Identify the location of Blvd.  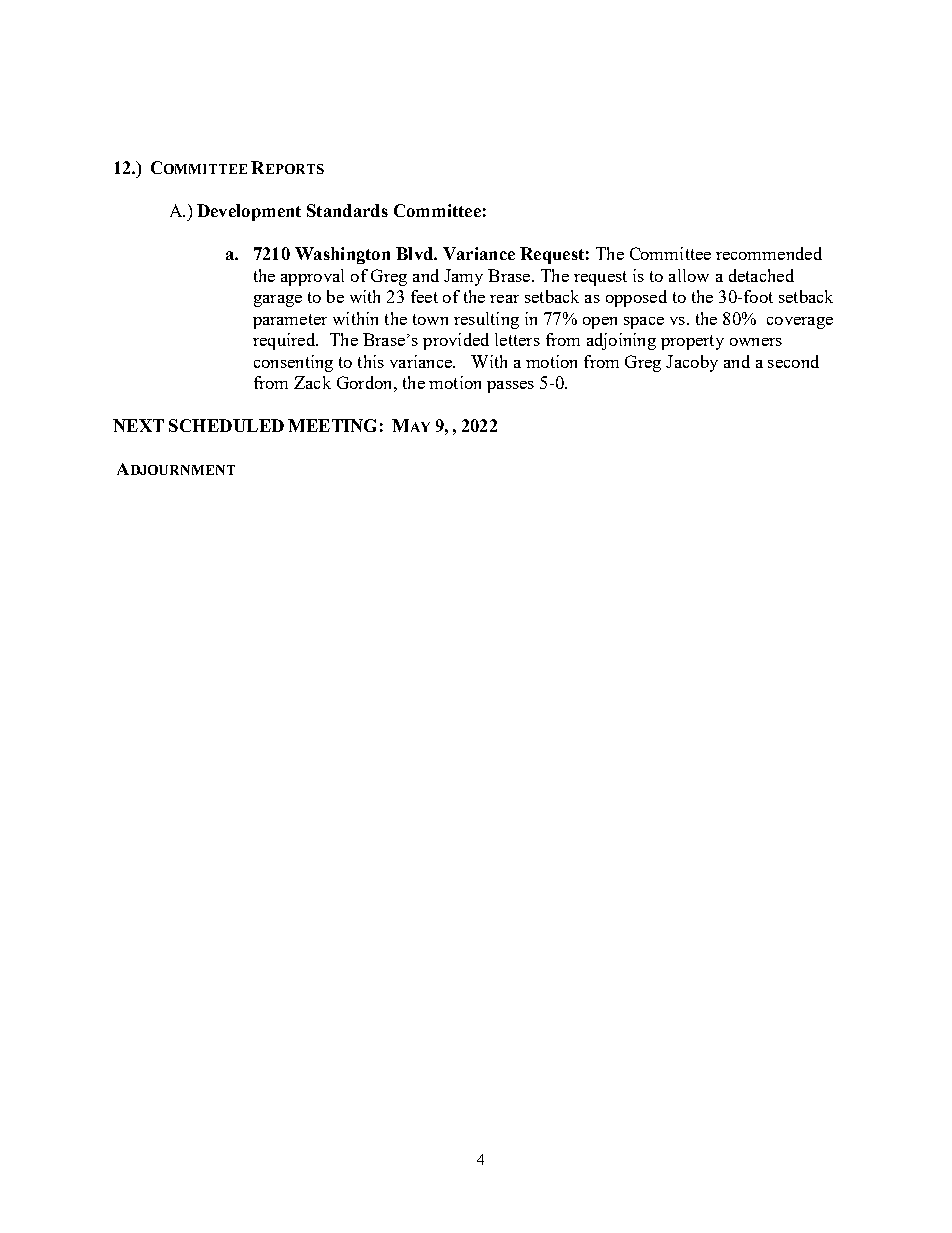
(415, 253).
